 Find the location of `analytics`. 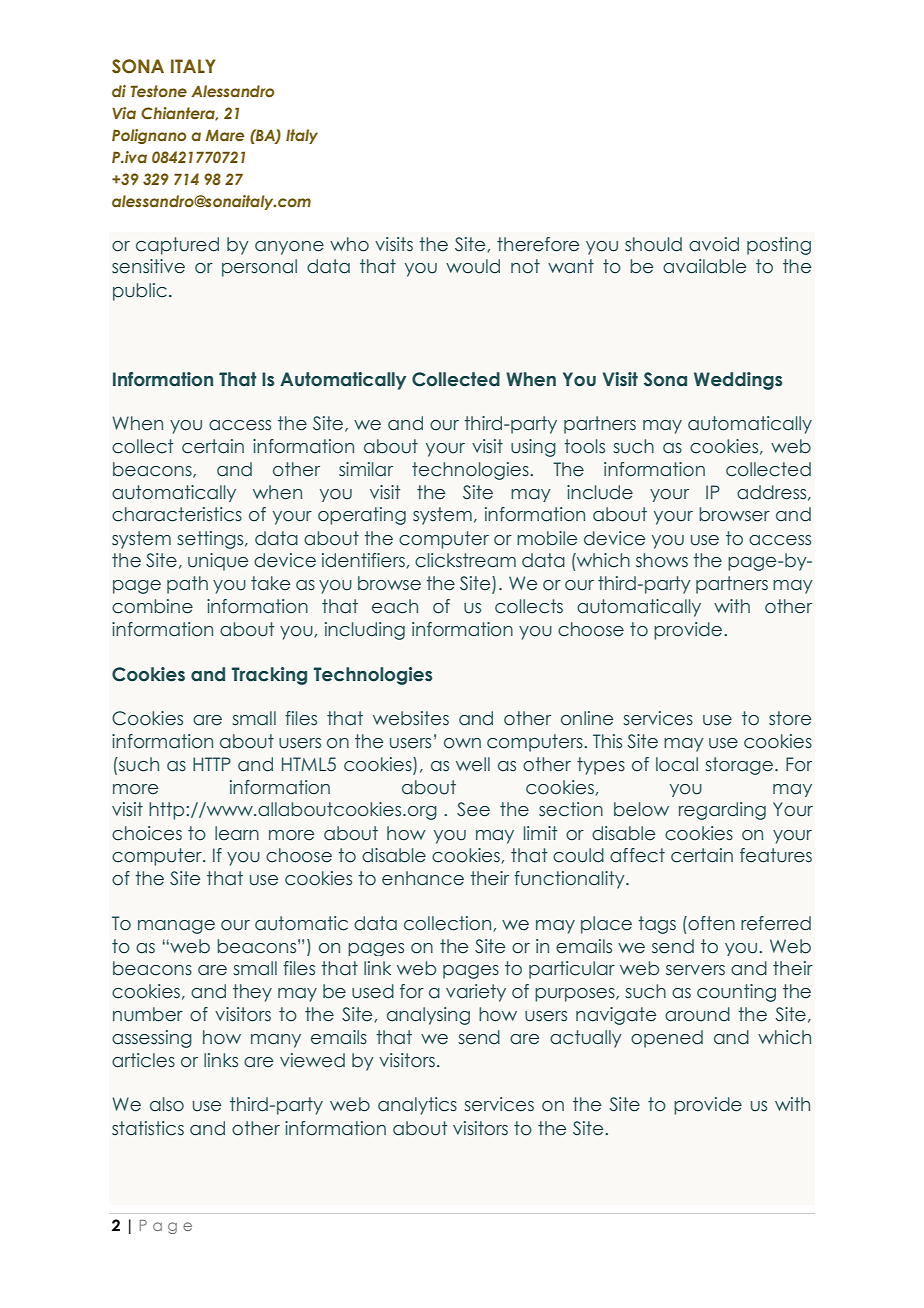

analytics is located at coordinates (417, 1106).
